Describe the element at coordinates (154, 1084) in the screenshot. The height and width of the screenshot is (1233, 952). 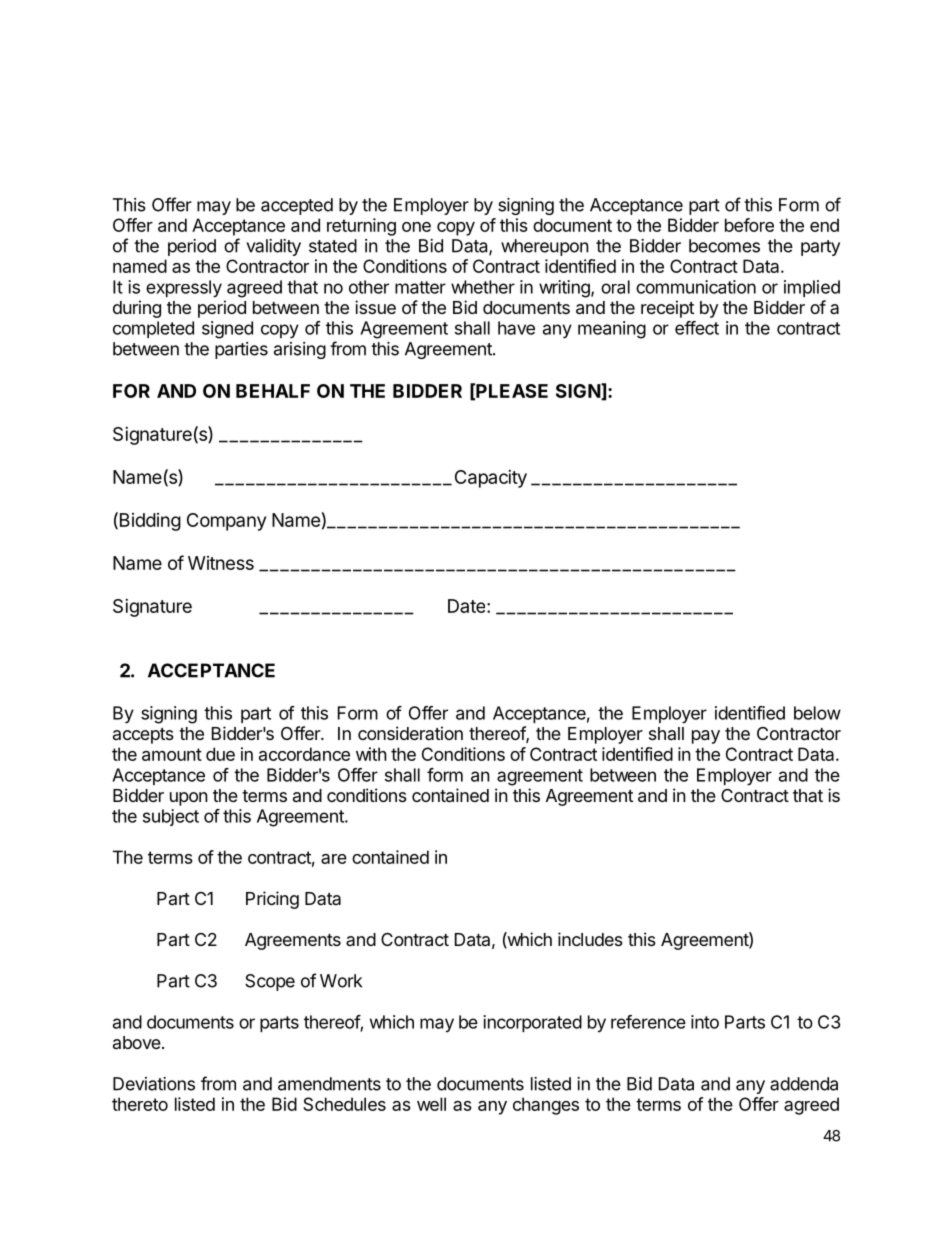
I see `Deviations` at that location.
